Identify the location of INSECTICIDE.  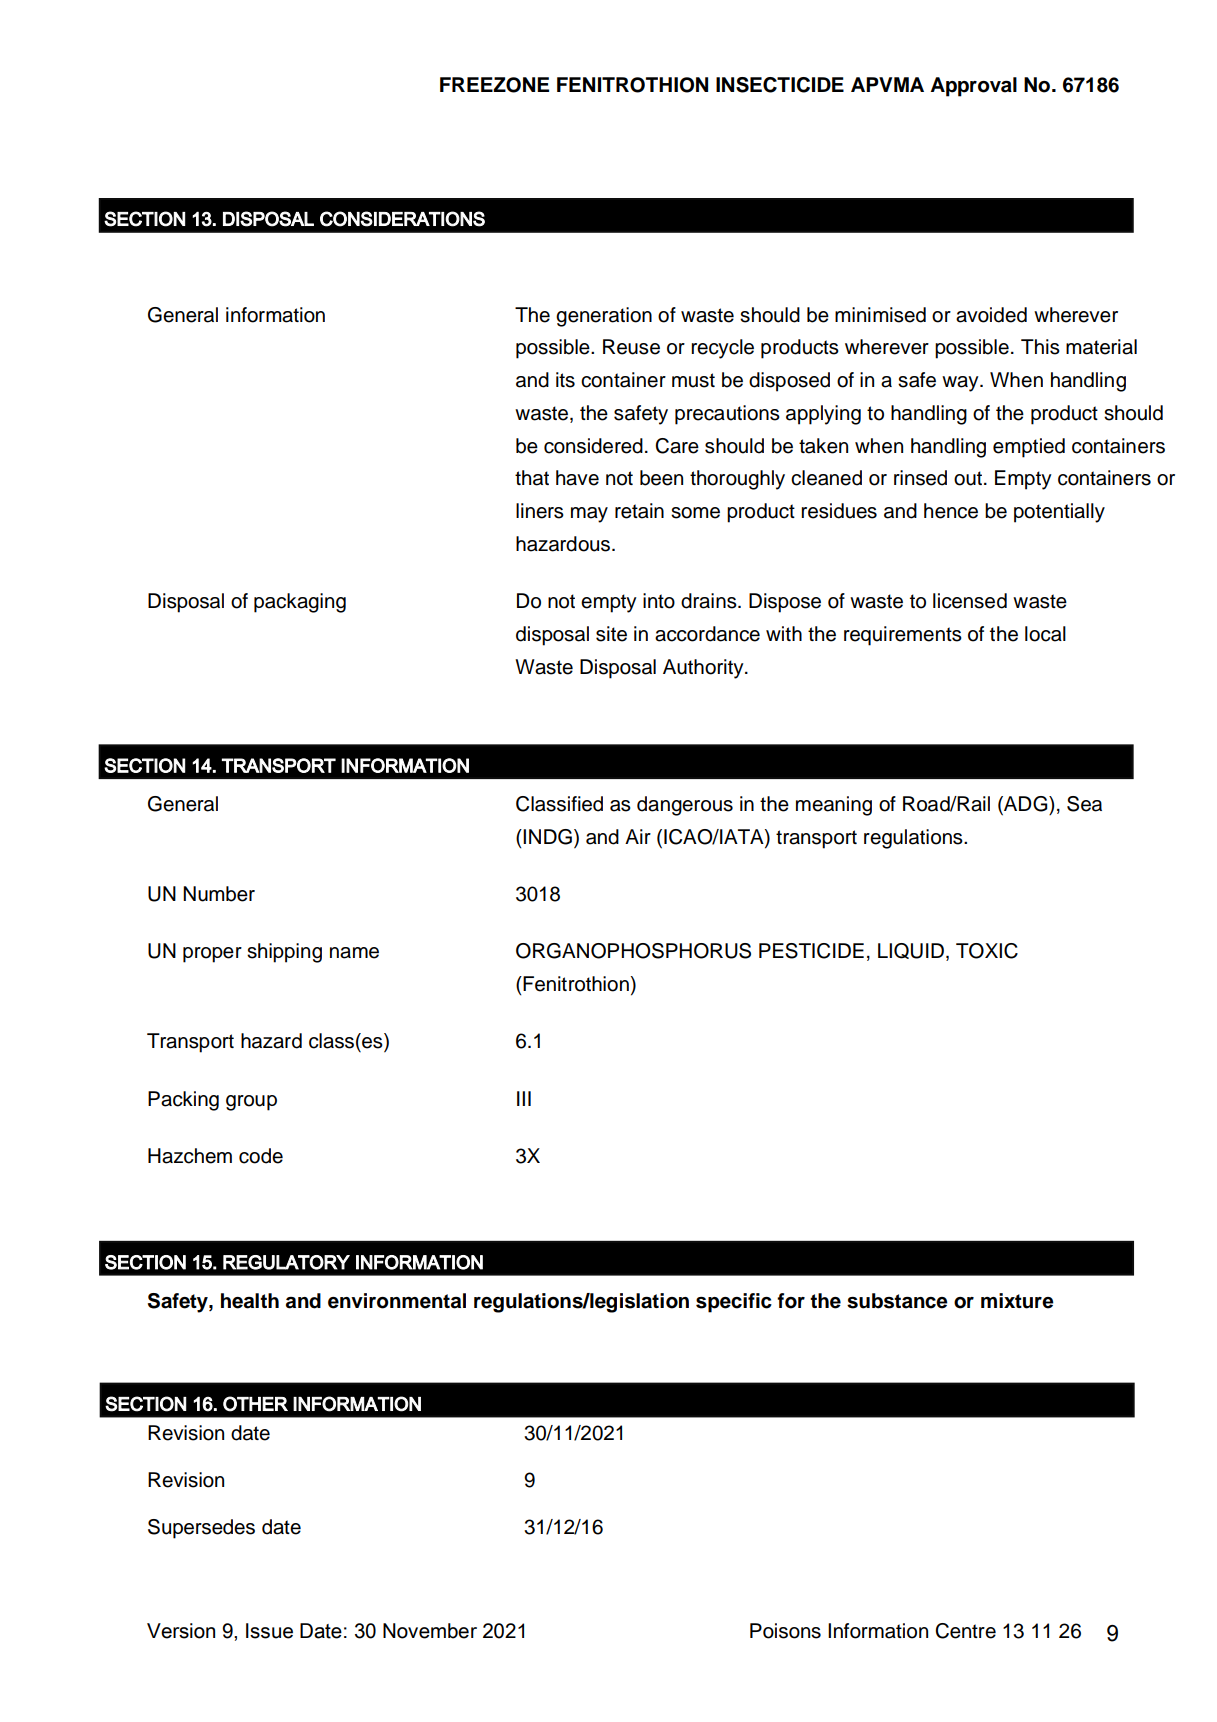
(780, 85).
